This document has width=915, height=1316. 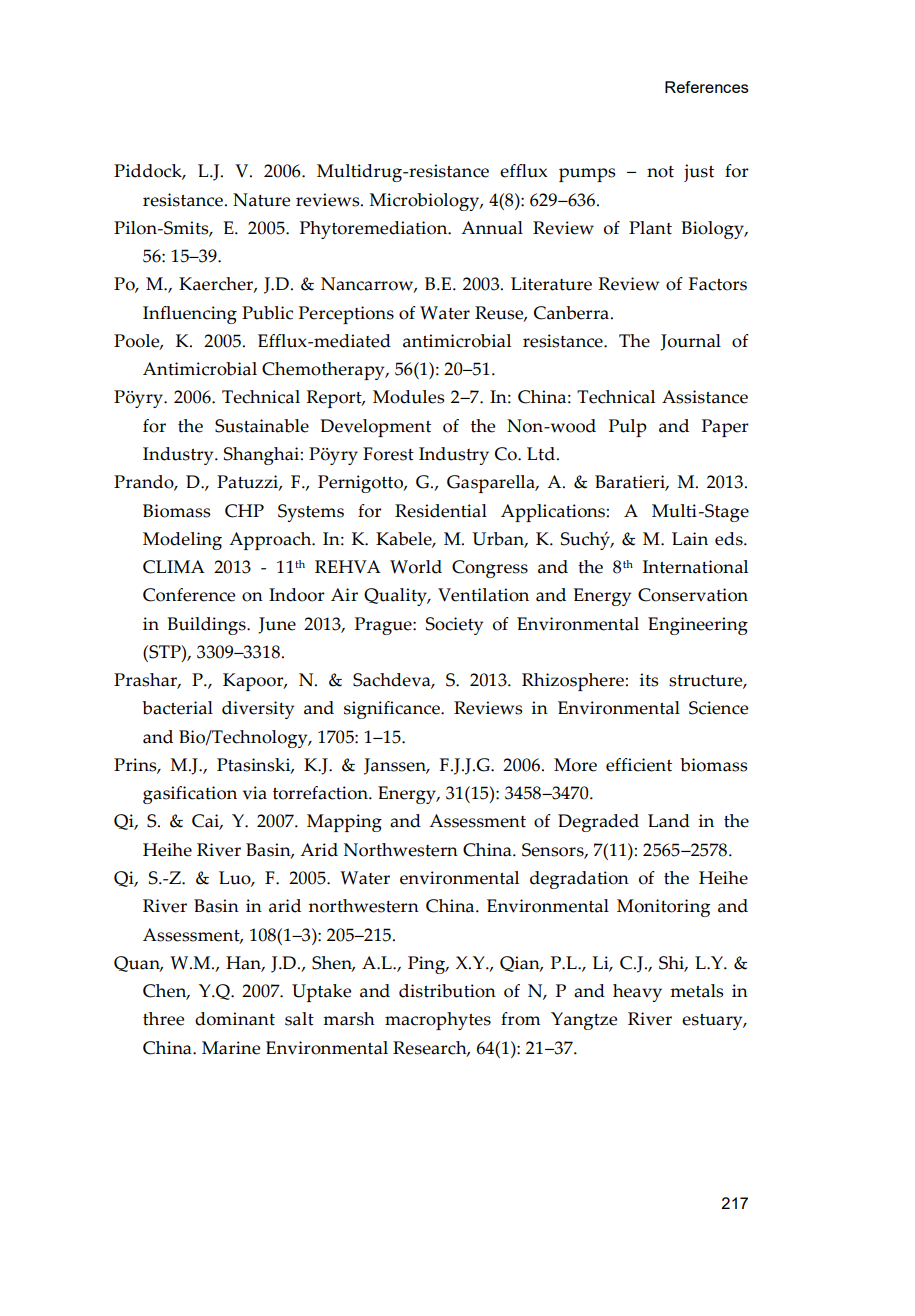 I want to click on Annual, so click(x=492, y=228).
